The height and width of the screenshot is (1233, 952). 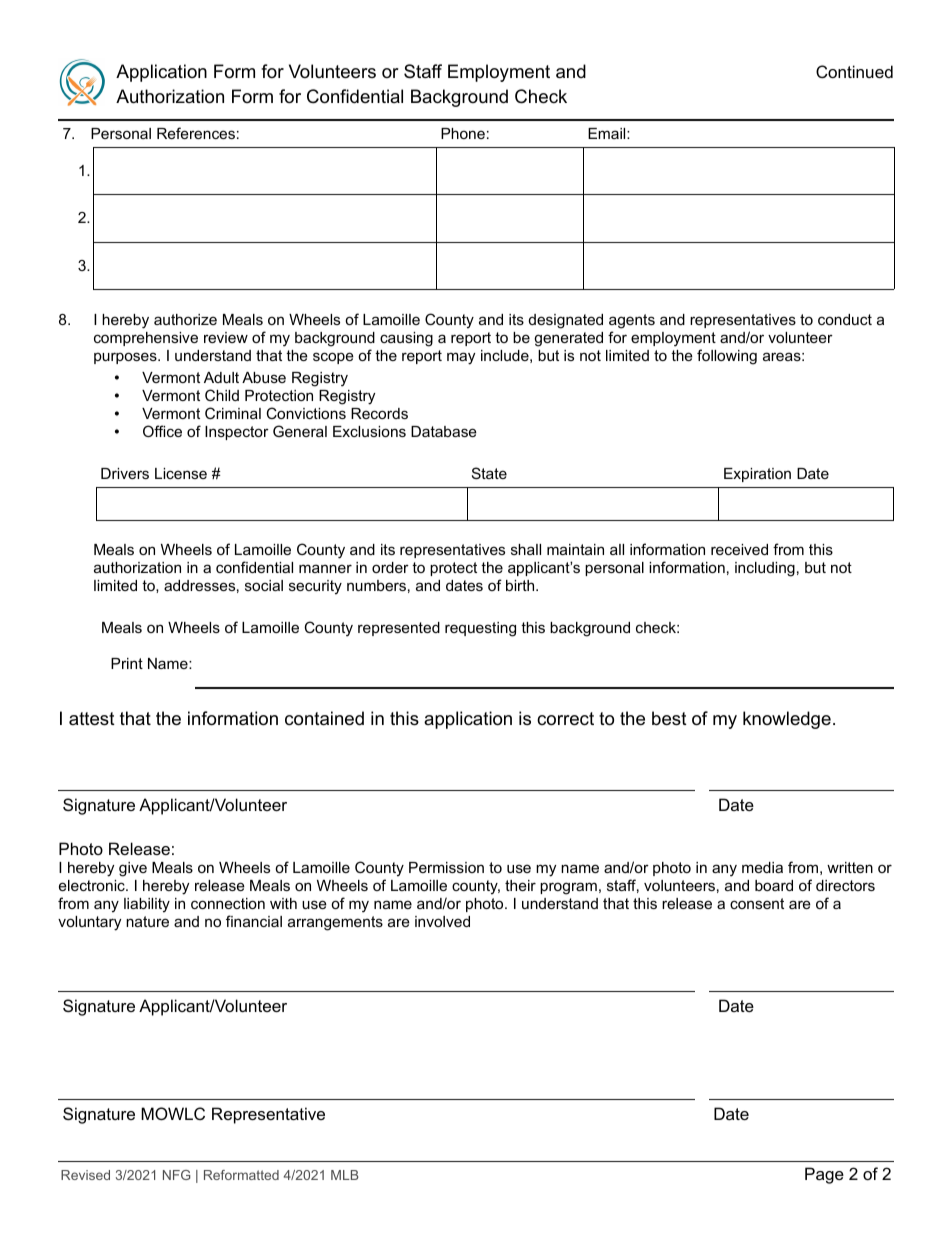 What do you see at coordinates (463, 133) in the screenshot?
I see `Phone` at bounding box center [463, 133].
